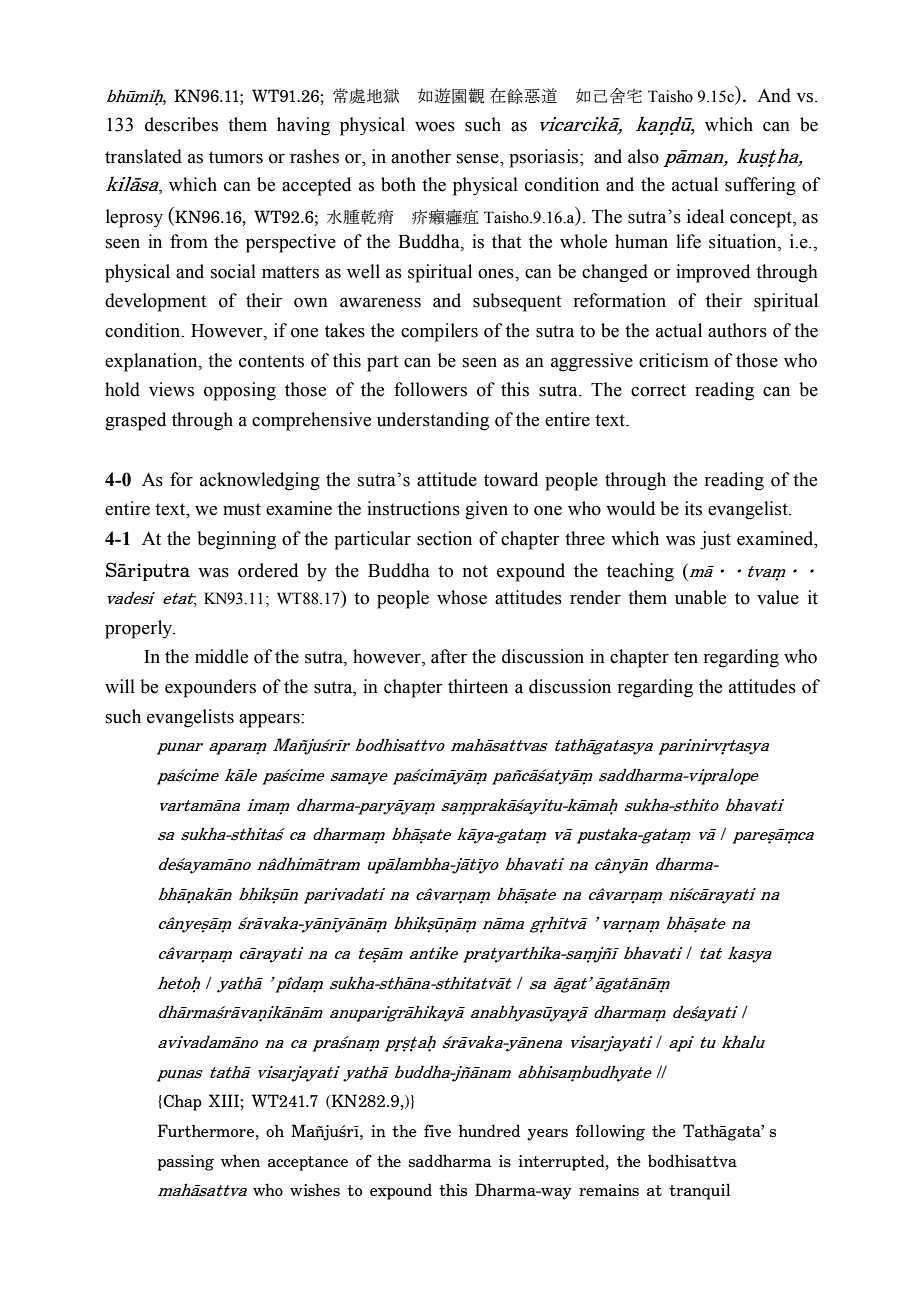 The width and height of the screenshot is (924, 1314). Describe the element at coordinates (699, 1191) in the screenshot. I see `tranquil` at that location.
